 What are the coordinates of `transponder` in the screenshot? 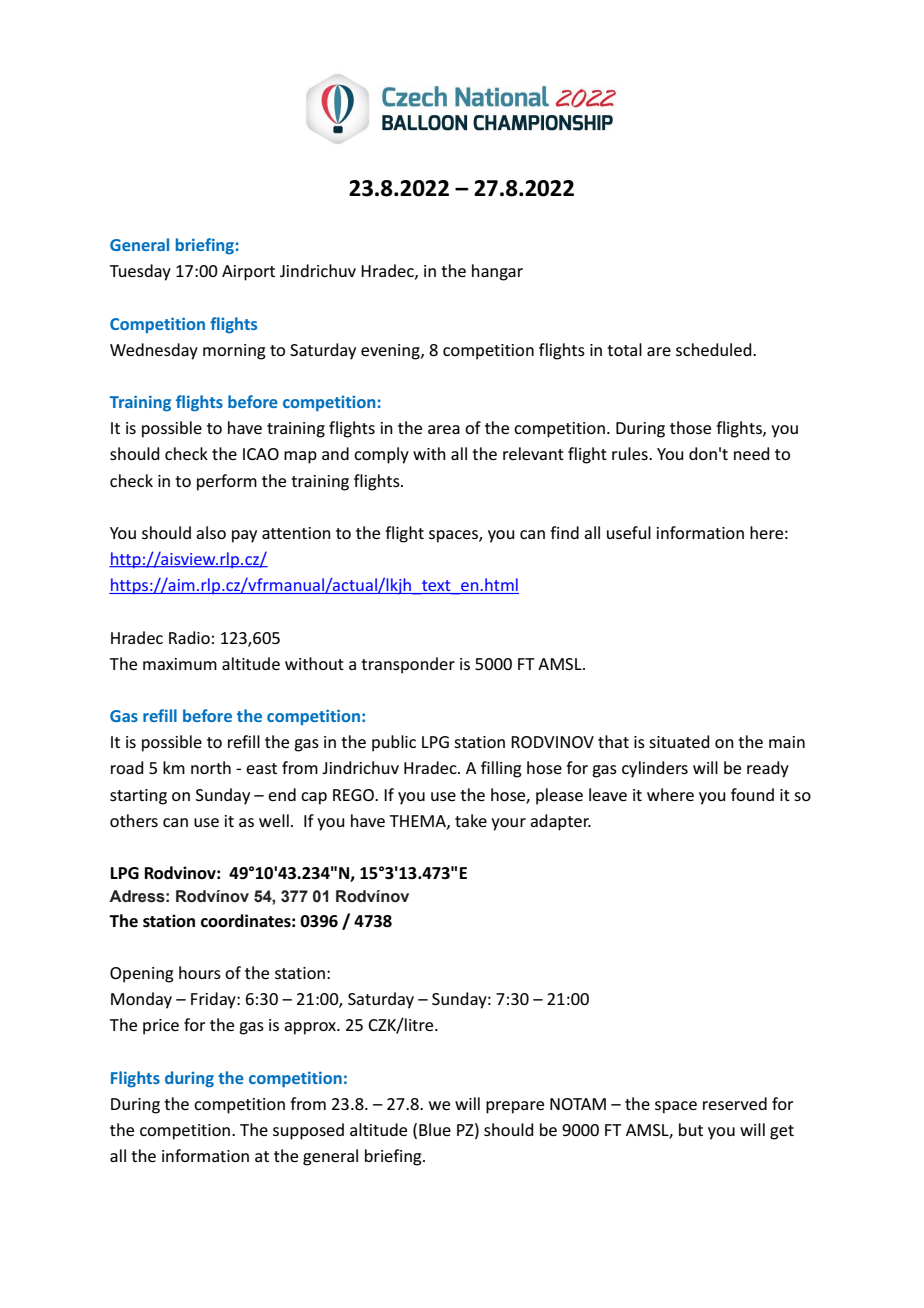 It's located at (408, 665).
